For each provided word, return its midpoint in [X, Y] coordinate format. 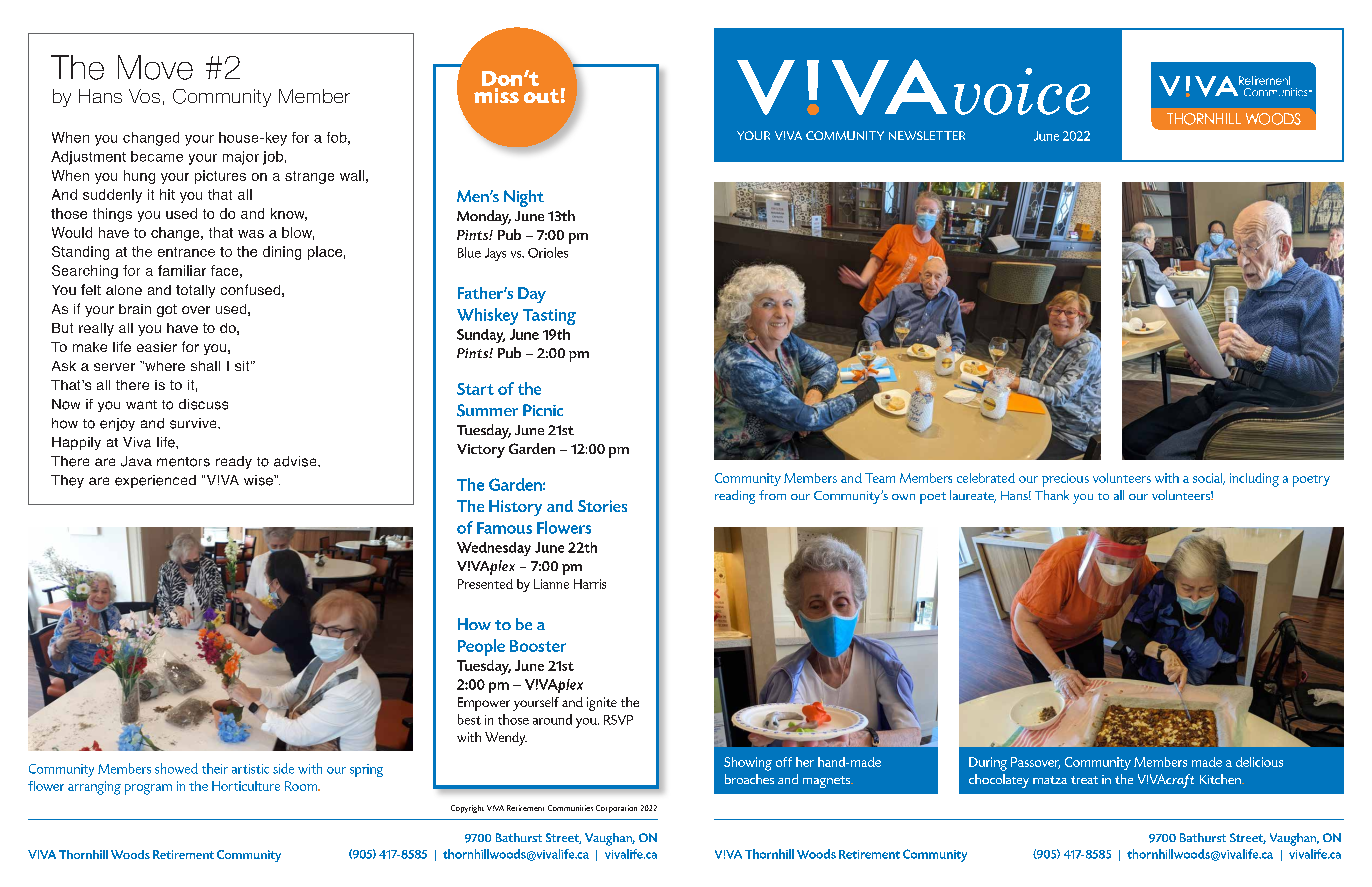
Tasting [549, 317]
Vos [144, 96]
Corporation [616, 809]
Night [524, 198]
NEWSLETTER [927, 135]
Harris [590, 584]
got [167, 310]
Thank [1052, 495]
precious [1065, 480]
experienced [155, 481]
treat [1084, 780]
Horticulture [246, 786]
